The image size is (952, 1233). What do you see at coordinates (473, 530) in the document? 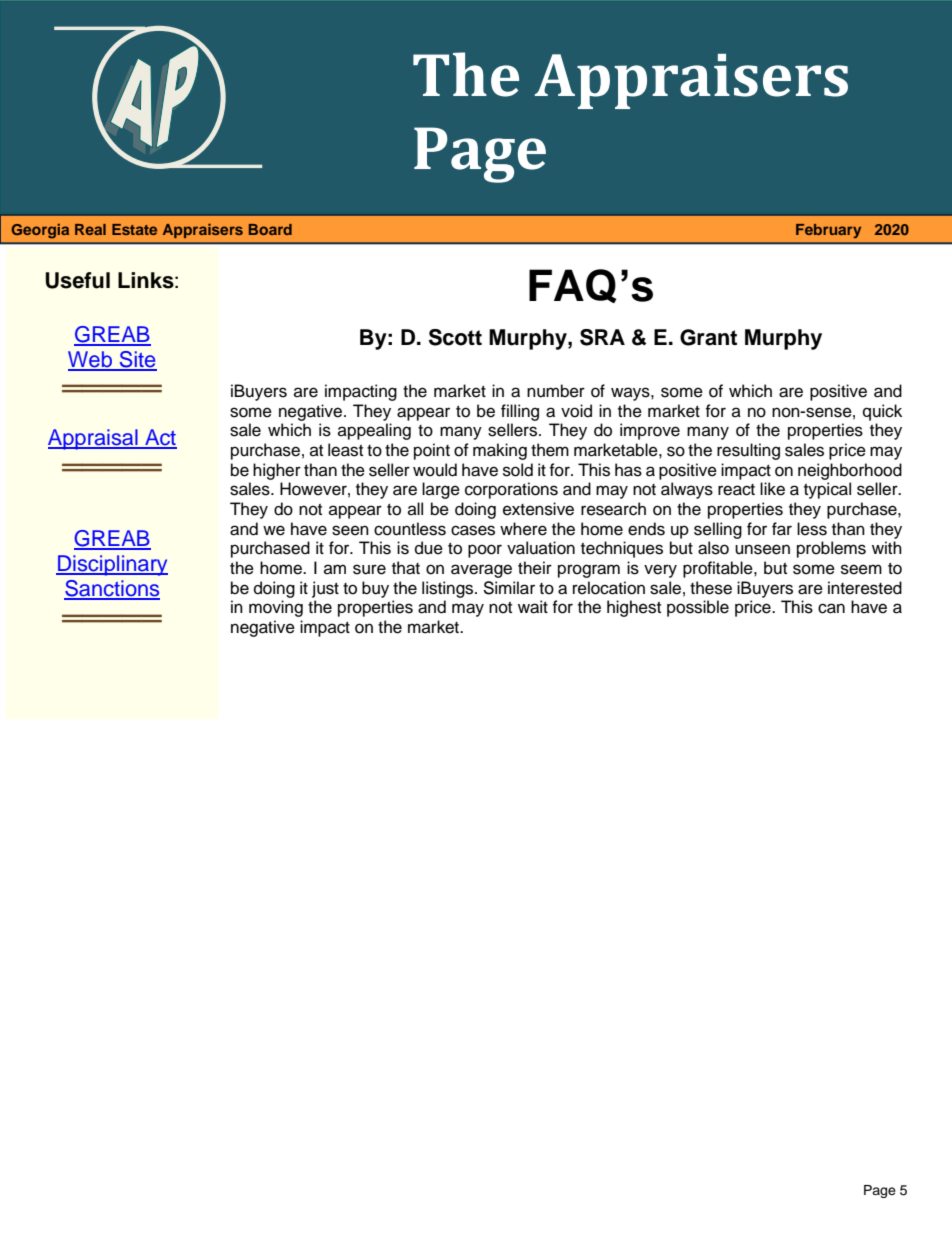
I see `cases` at bounding box center [473, 530].
